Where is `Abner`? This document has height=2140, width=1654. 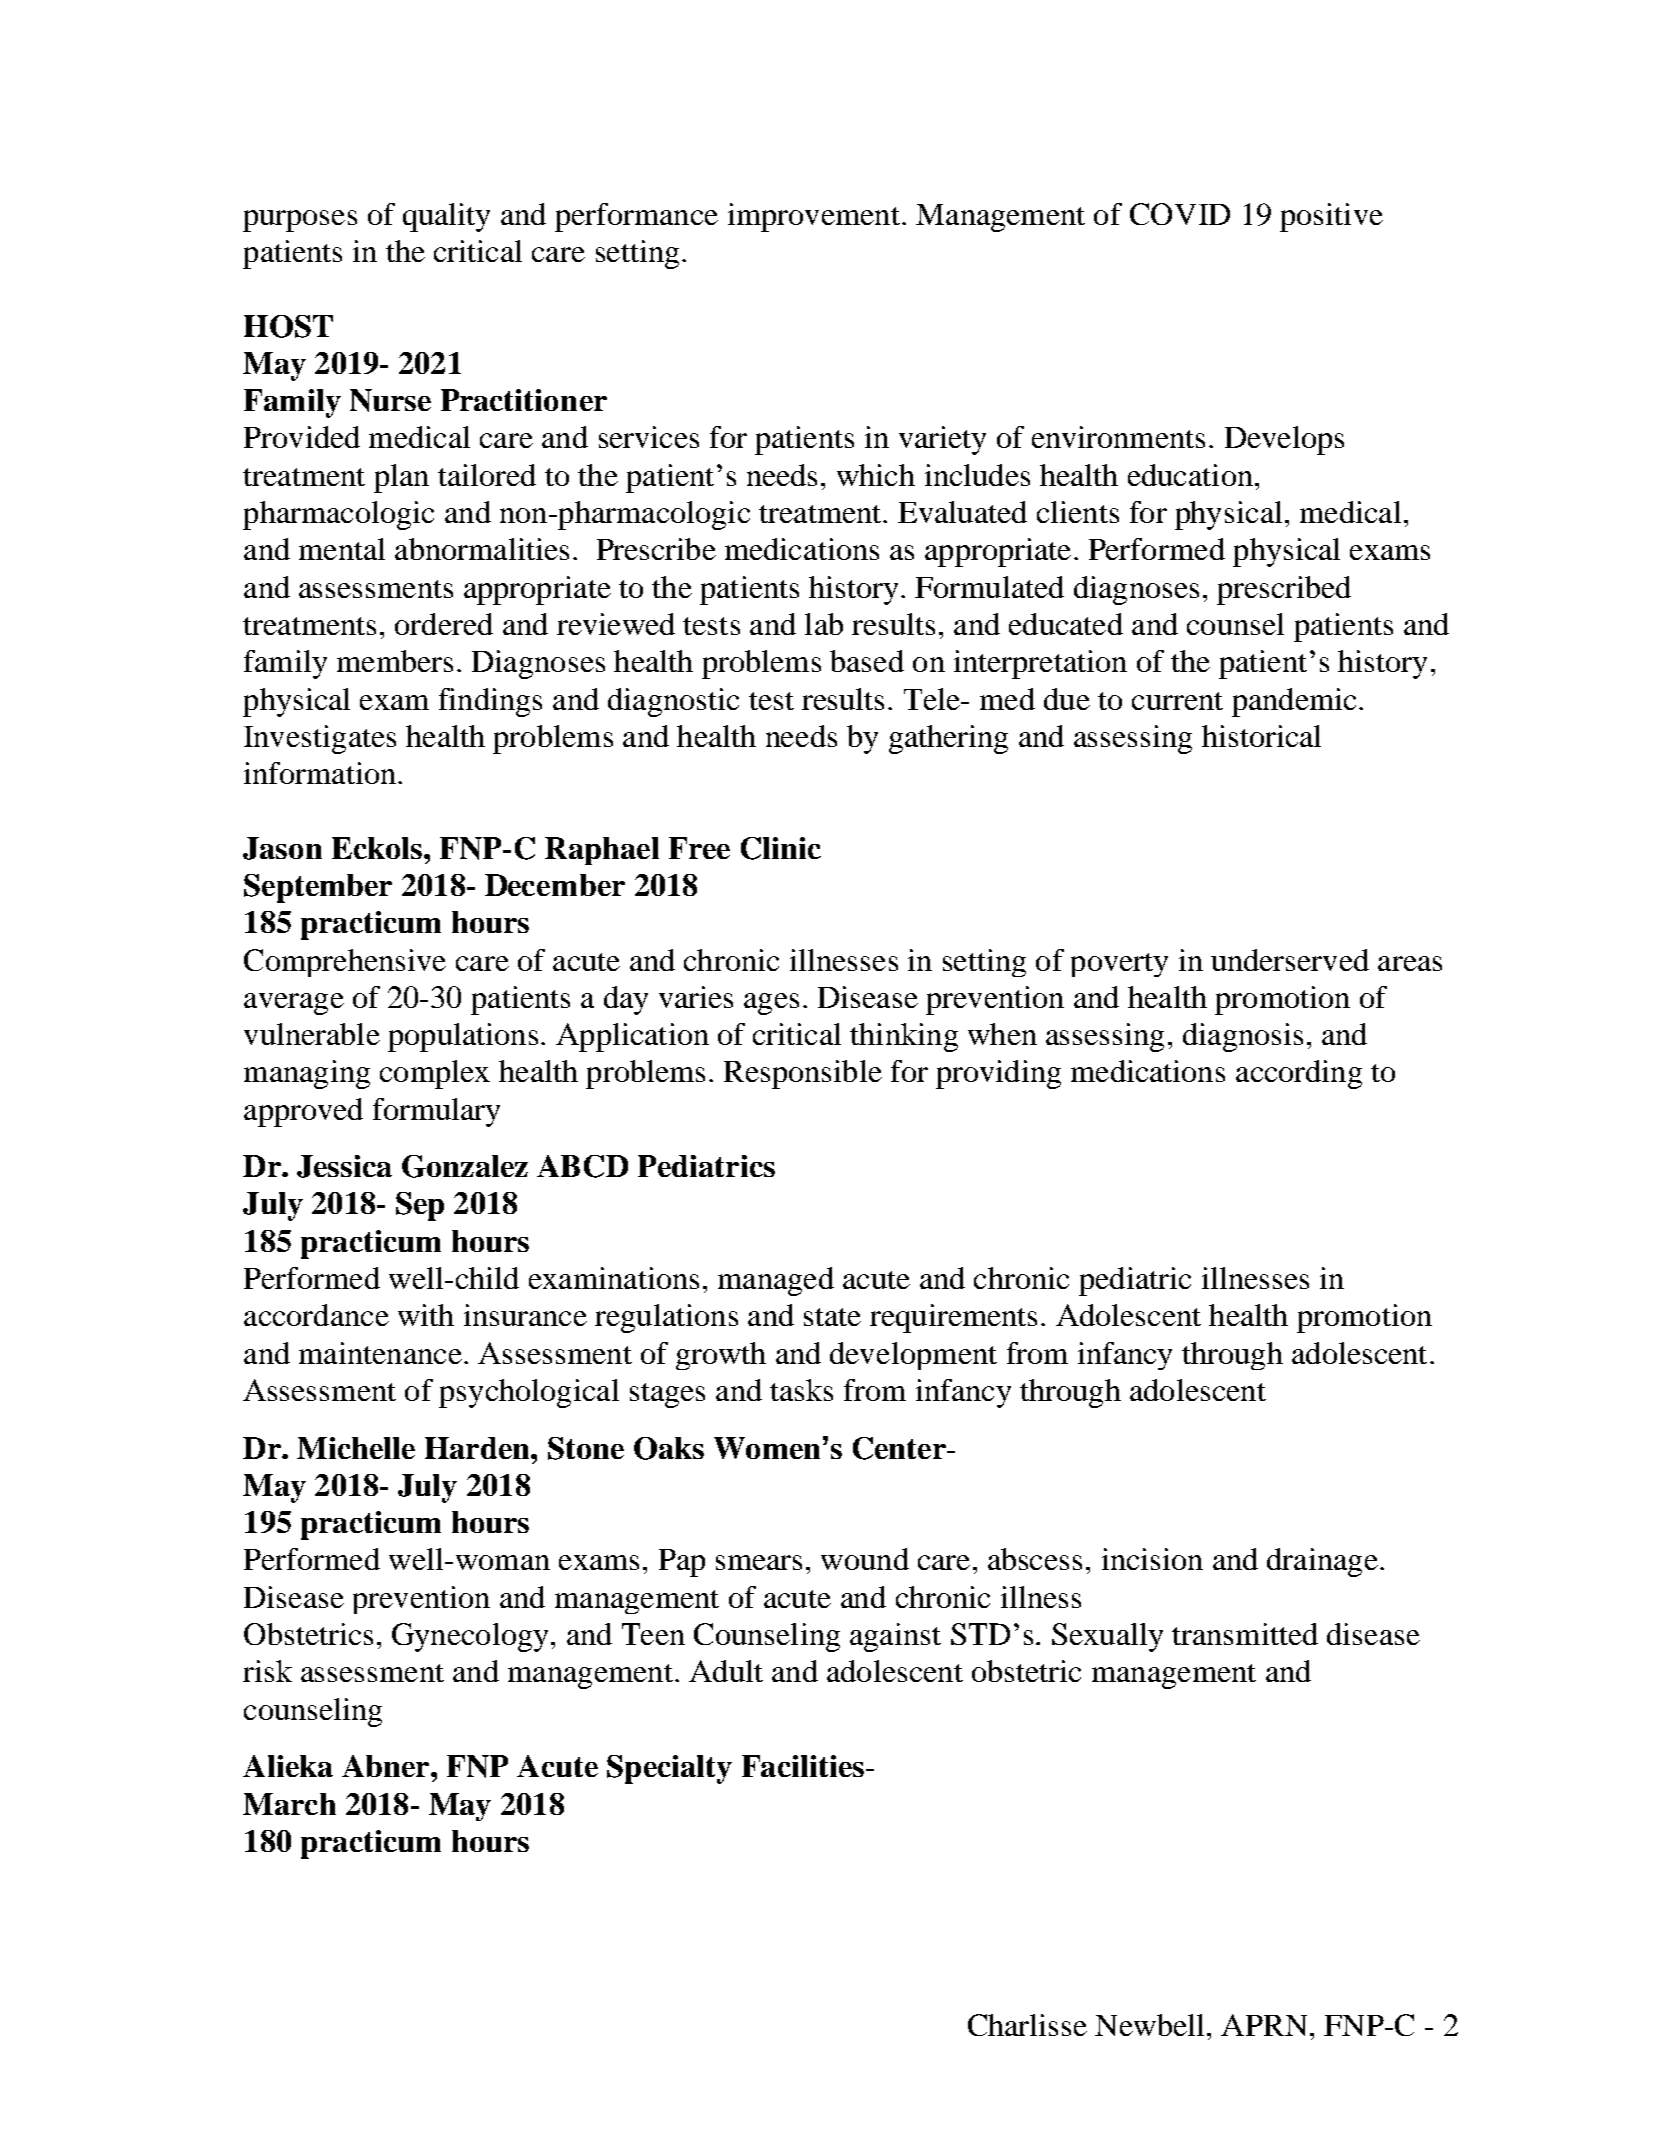
Abner is located at coordinates (387, 1766).
